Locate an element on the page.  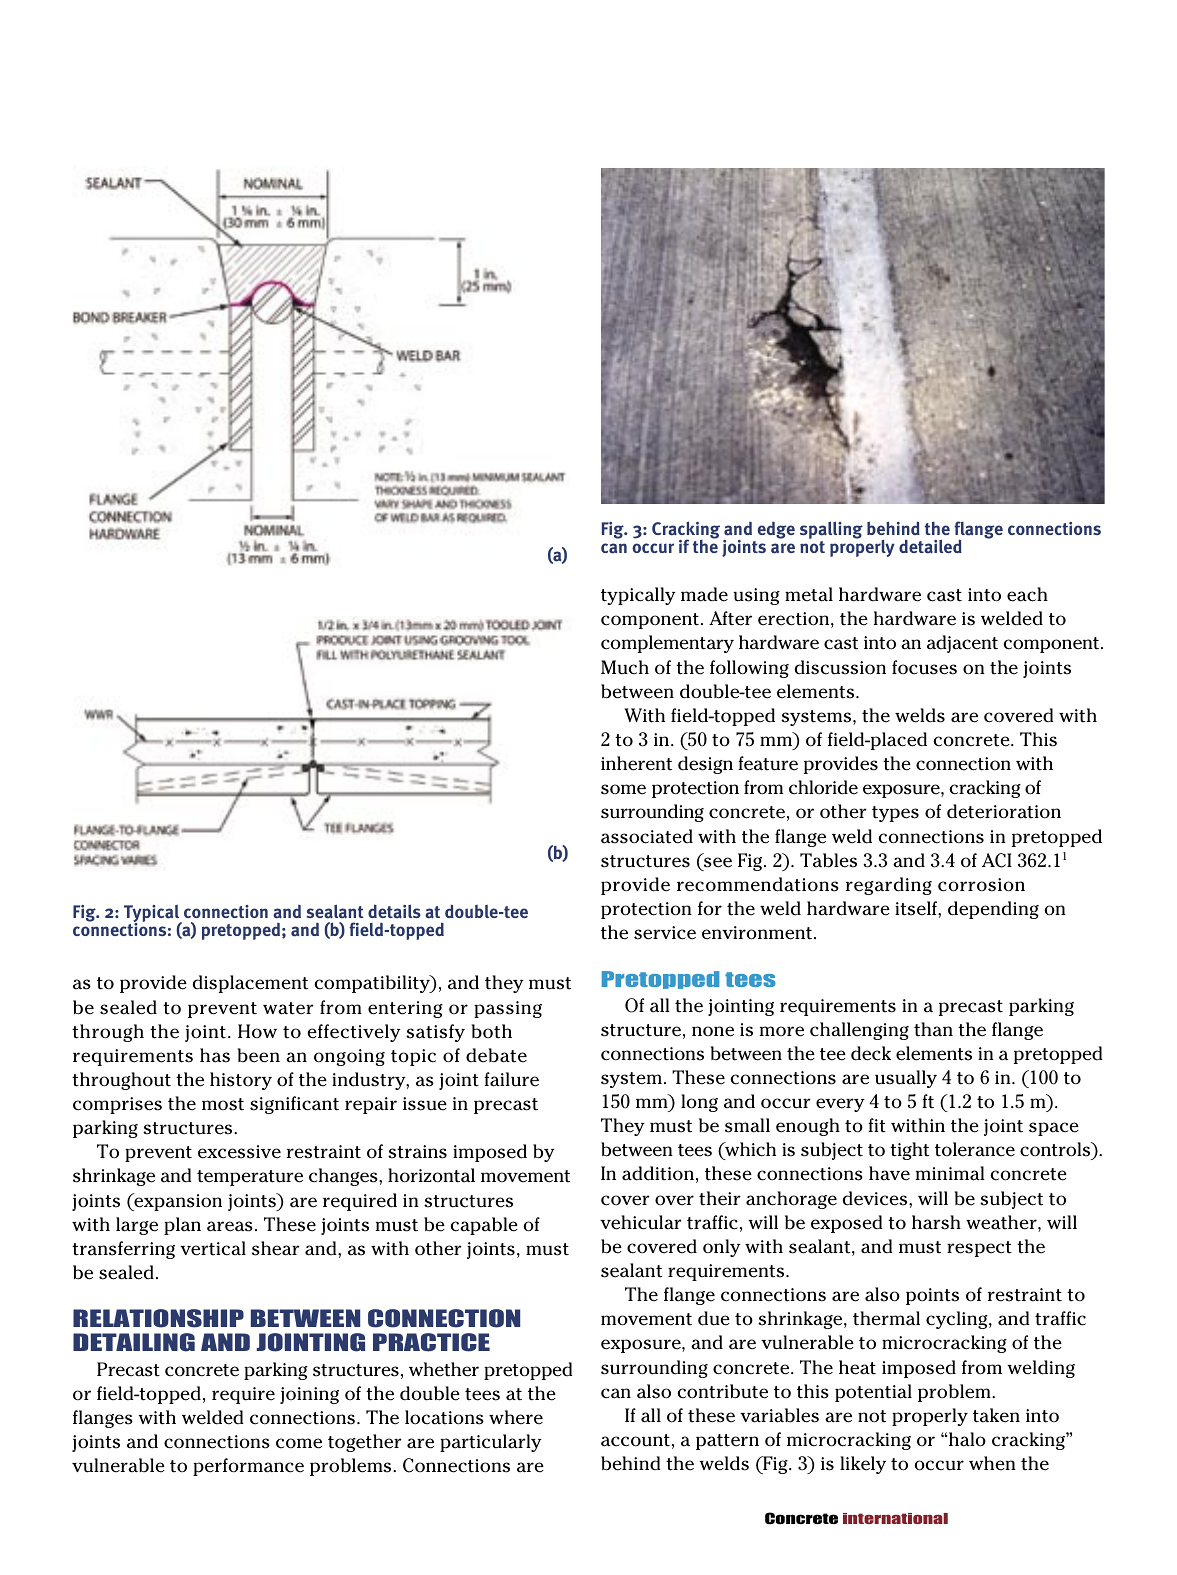
respect is located at coordinates (979, 1249).
